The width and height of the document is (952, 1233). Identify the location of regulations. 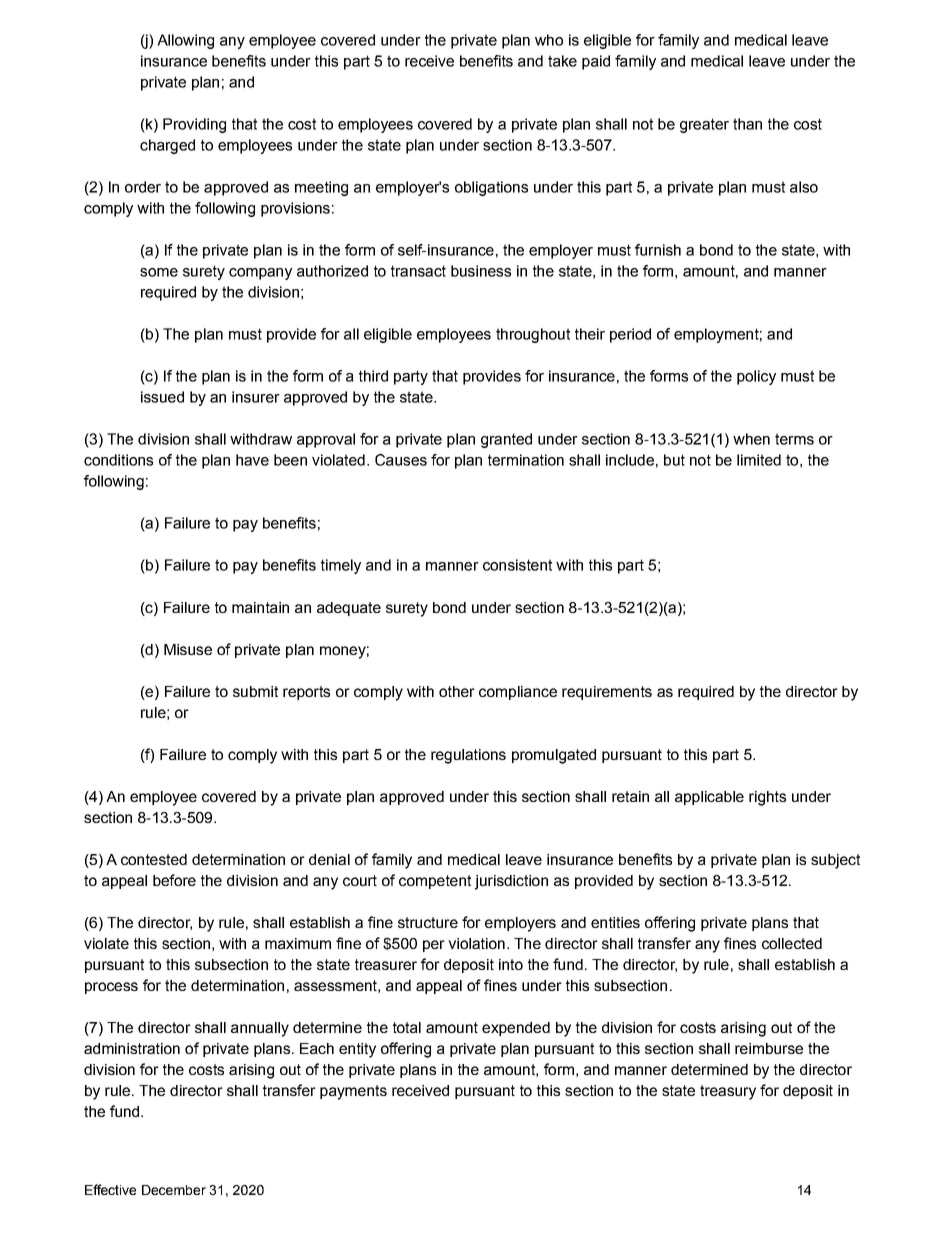
(468, 756).
